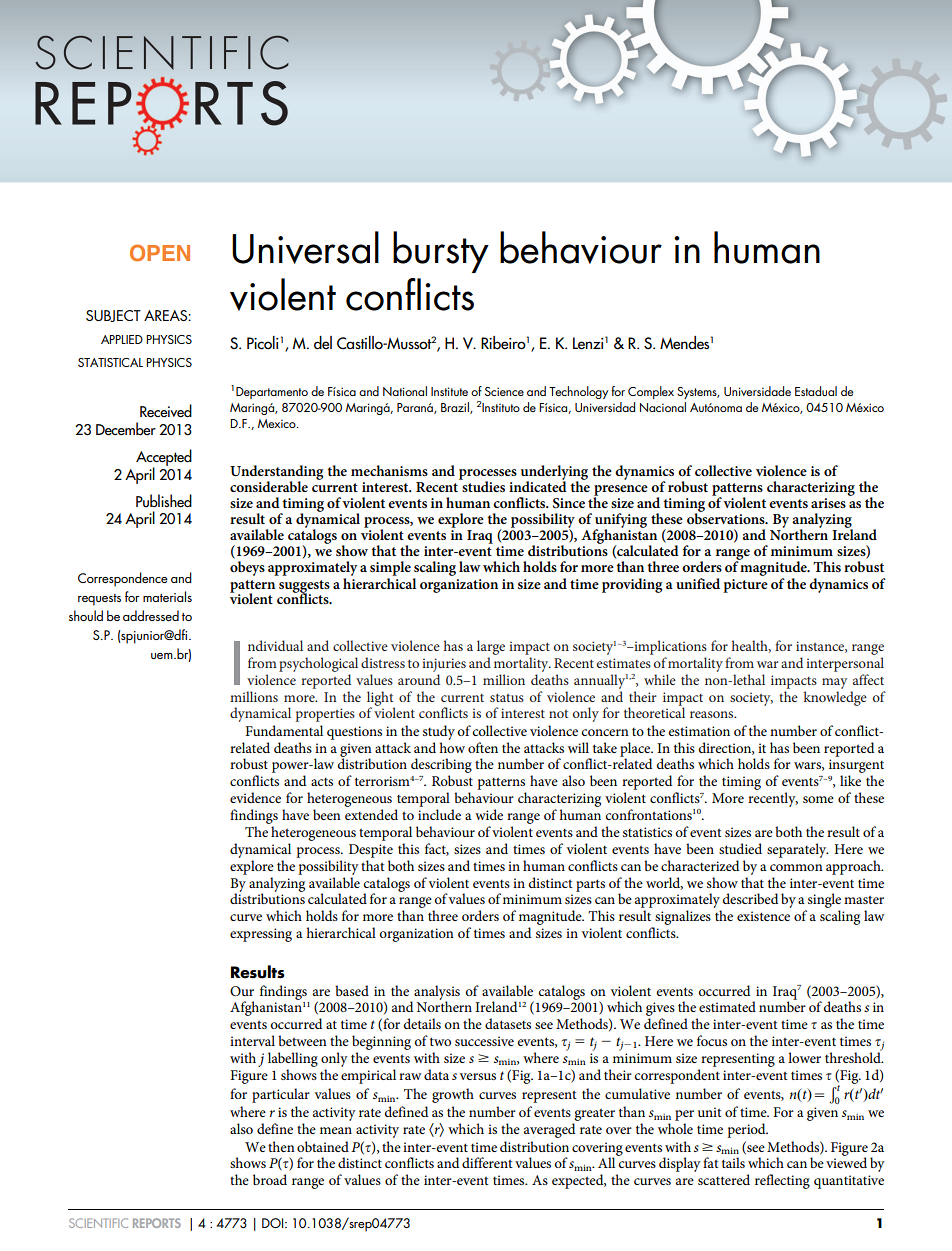  I want to click on addressed, so click(151, 615).
